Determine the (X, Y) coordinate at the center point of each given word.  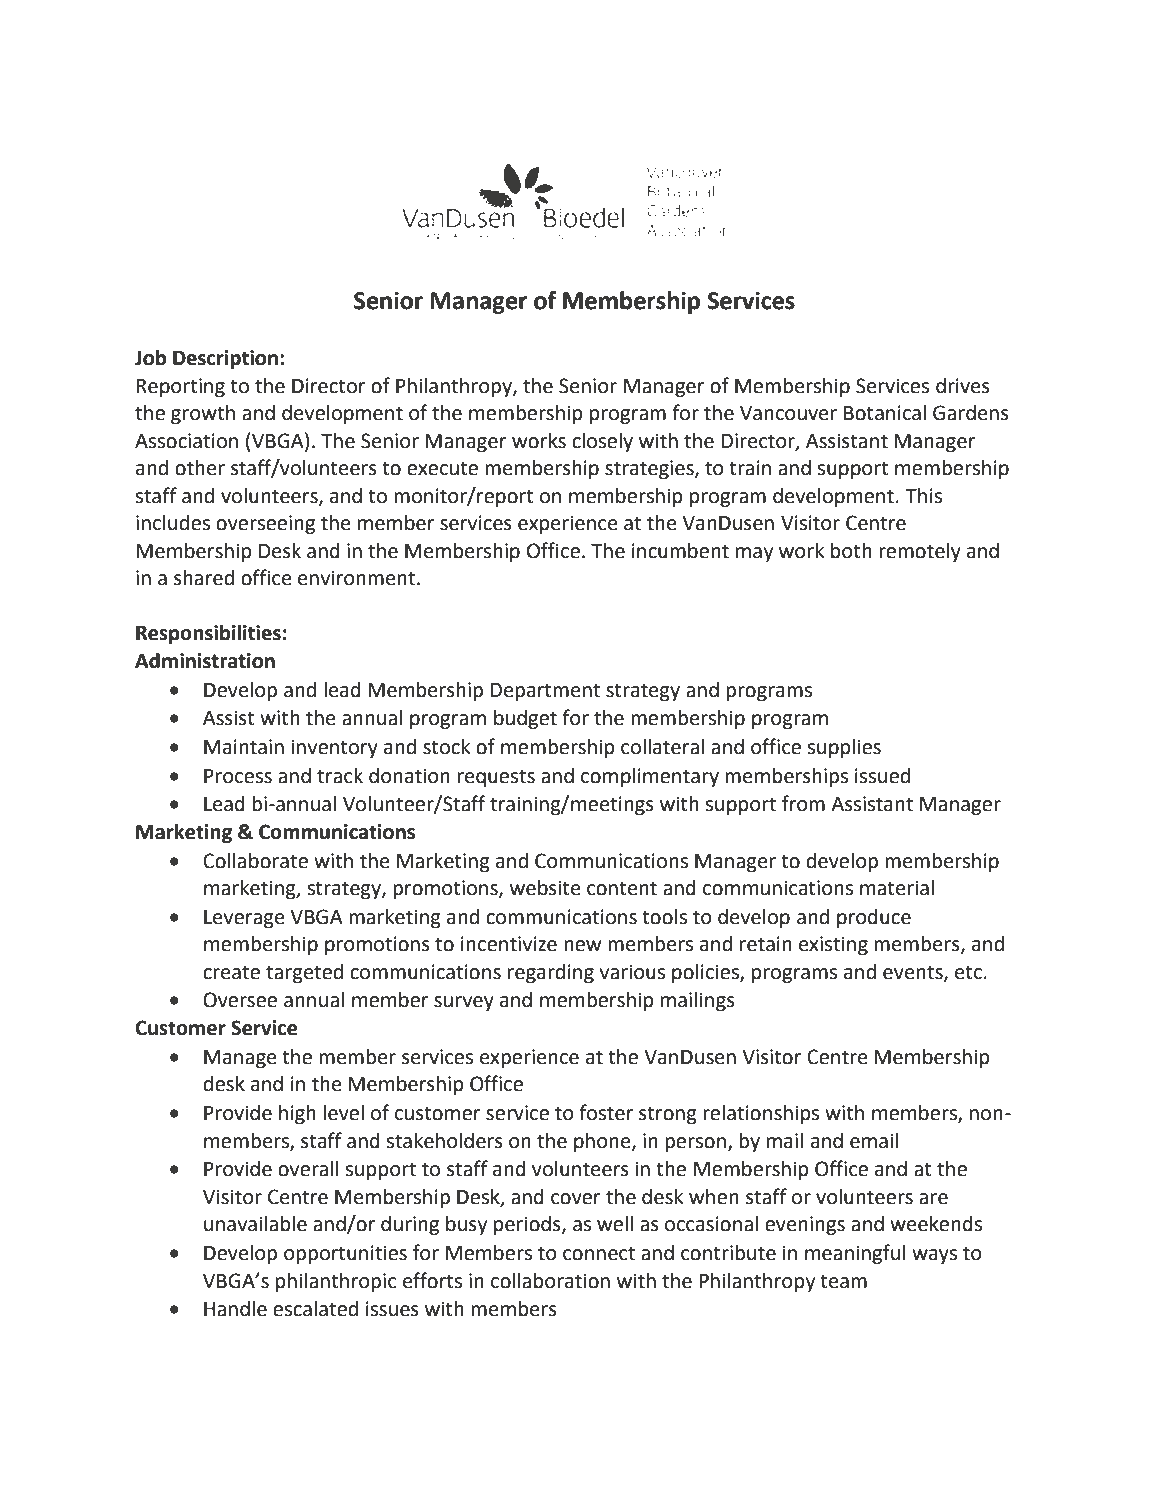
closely (602, 443)
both (851, 551)
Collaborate (255, 861)
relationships (761, 1114)
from (803, 803)
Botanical (885, 413)
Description (225, 360)
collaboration (550, 1281)
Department (545, 692)
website (545, 888)
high (297, 1115)
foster (606, 1112)
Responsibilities (208, 635)
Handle (235, 1309)
